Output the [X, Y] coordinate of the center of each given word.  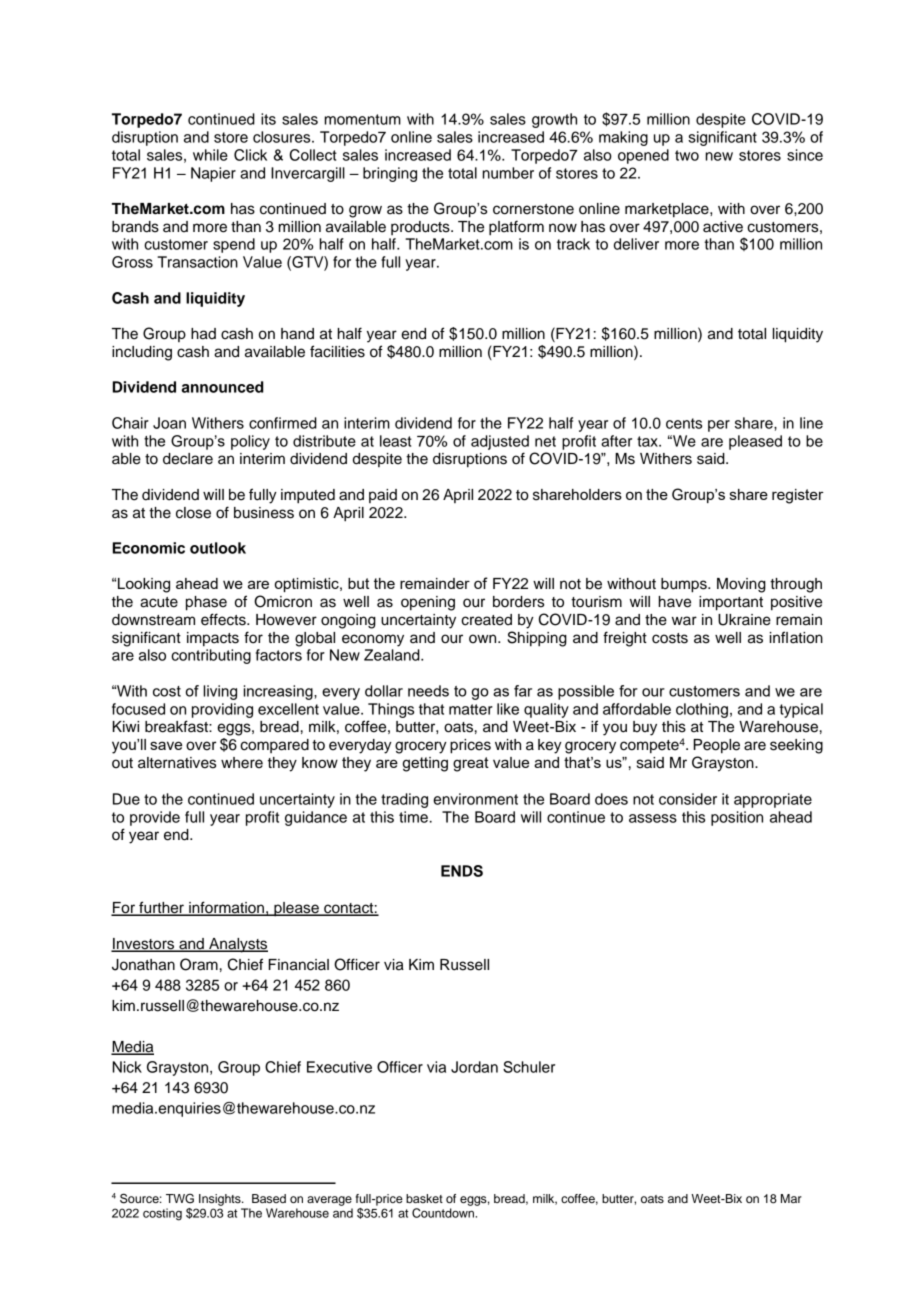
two [687, 155]
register [798, 496]
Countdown [444, 1213]
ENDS [462, 871]
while [210, 155]
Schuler [529, 1067]
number [508, 173]
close [193, 513]
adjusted [500, 442]
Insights [221, 1200]
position [737, 818]
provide [155, 818]
